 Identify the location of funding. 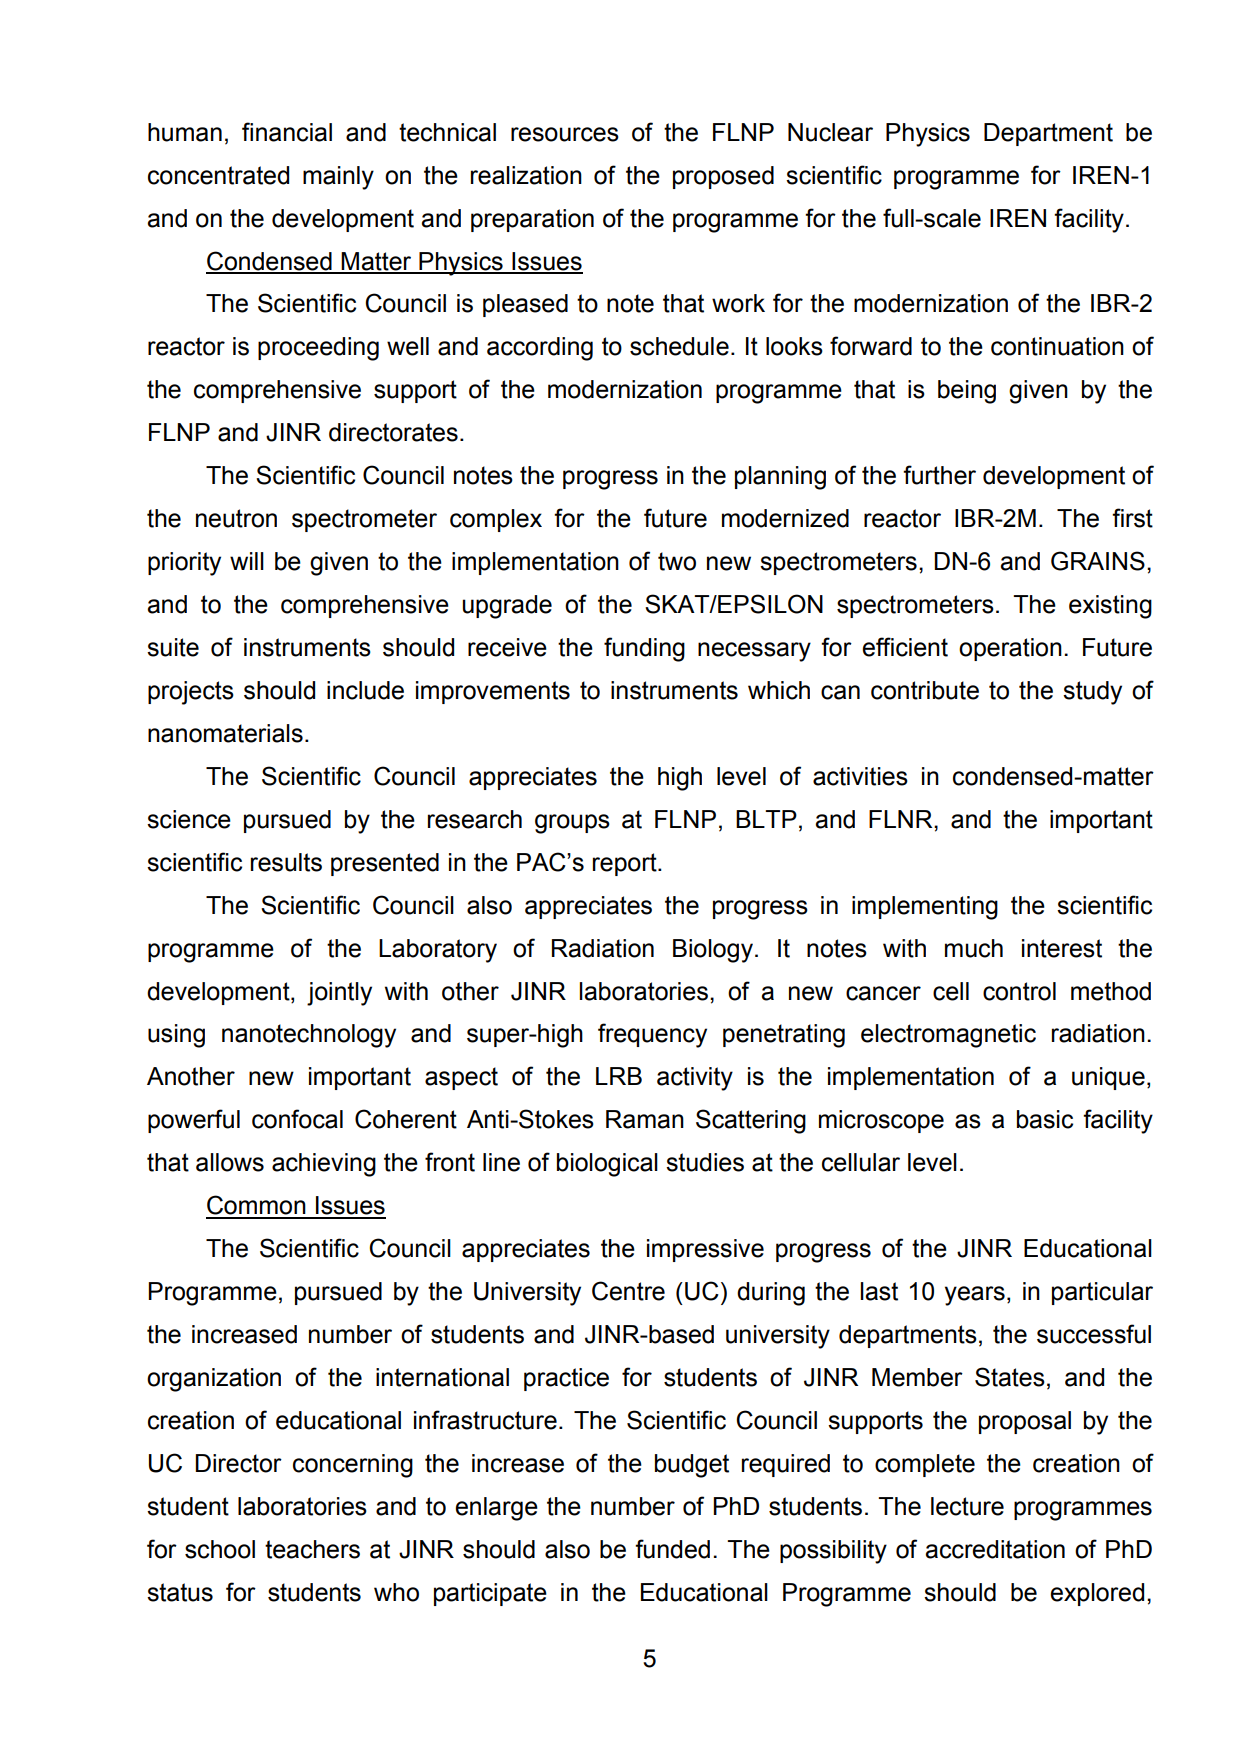
(644, 649).
